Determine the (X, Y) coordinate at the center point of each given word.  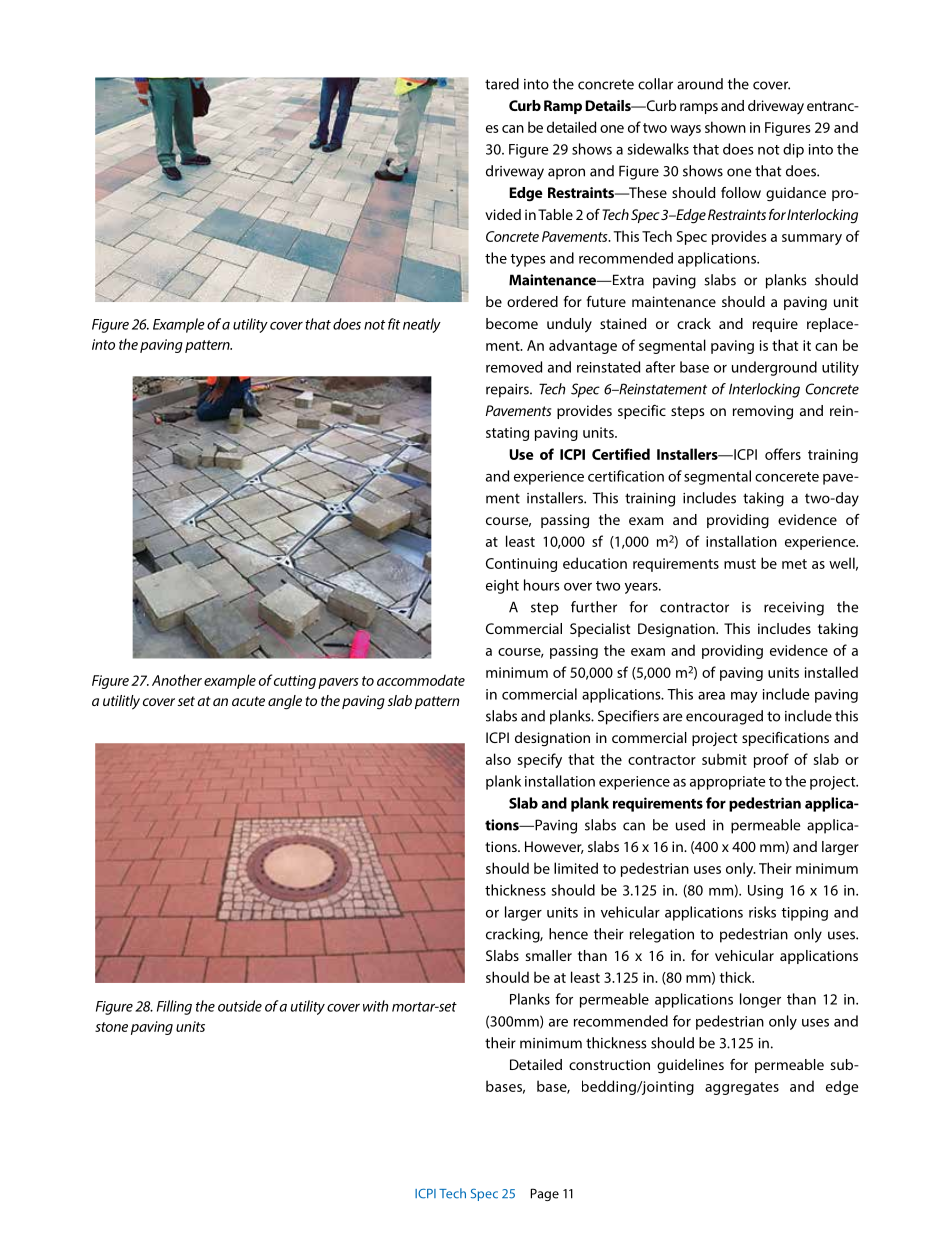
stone (111, 1027)
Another (177, 680)
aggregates (742, 1088)
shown (725, 127)
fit (394, 324)
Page (545, 1194)
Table (555, 214)
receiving (794, 609)
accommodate (421, 680)
